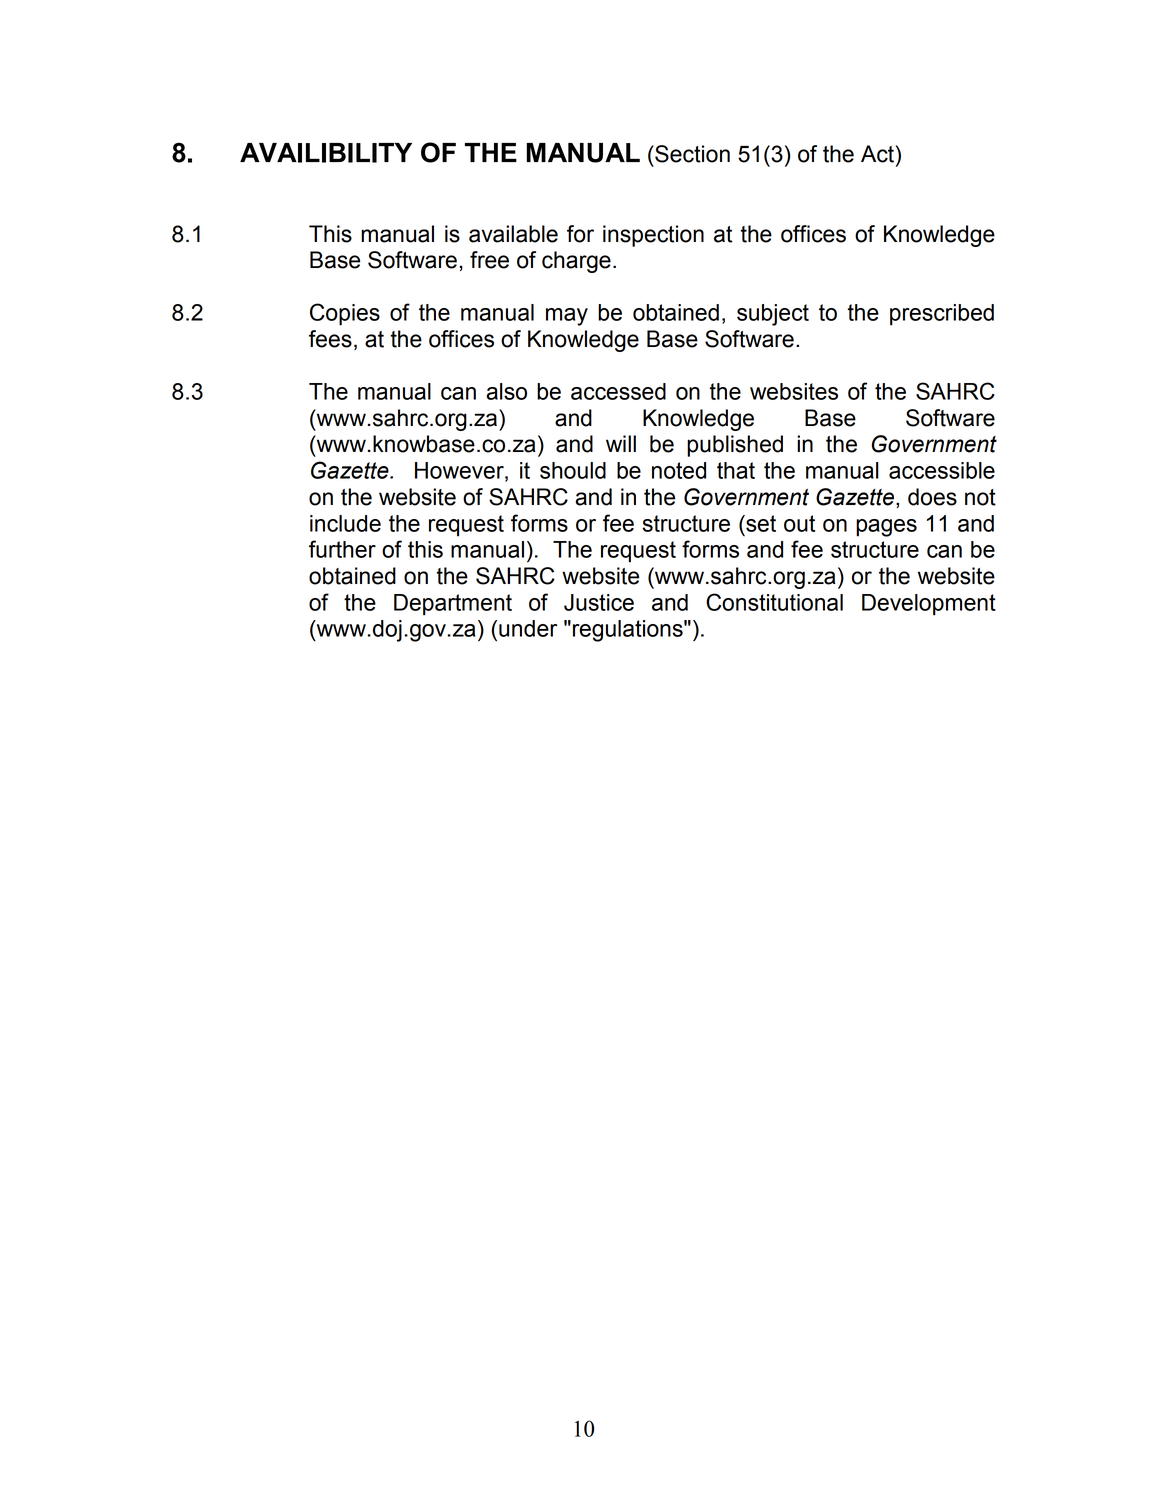 The width and height of the screenshot is (1167, 1511). Describe the element at coordinates (599, 602) in the screenshot. I see `Justice` at that location.
